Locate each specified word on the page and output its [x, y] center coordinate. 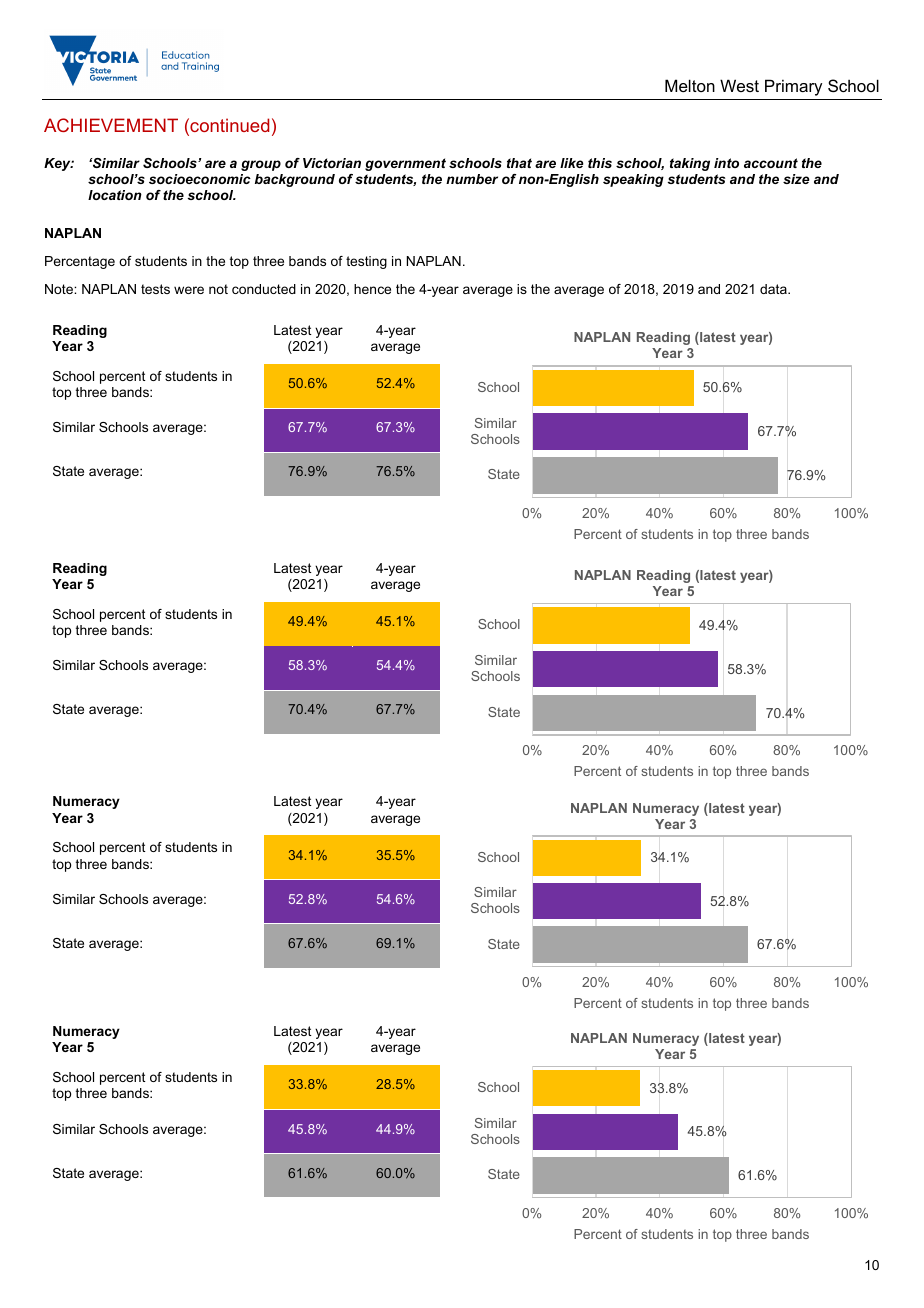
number [472, 179]
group [261, 165]
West [739, 85]
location [115, 195]
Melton [690, 85]
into [726, 163]
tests [155, 289]
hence [372, 289]
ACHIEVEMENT [111, 125]
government [405, 164]
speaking [633, 180]
